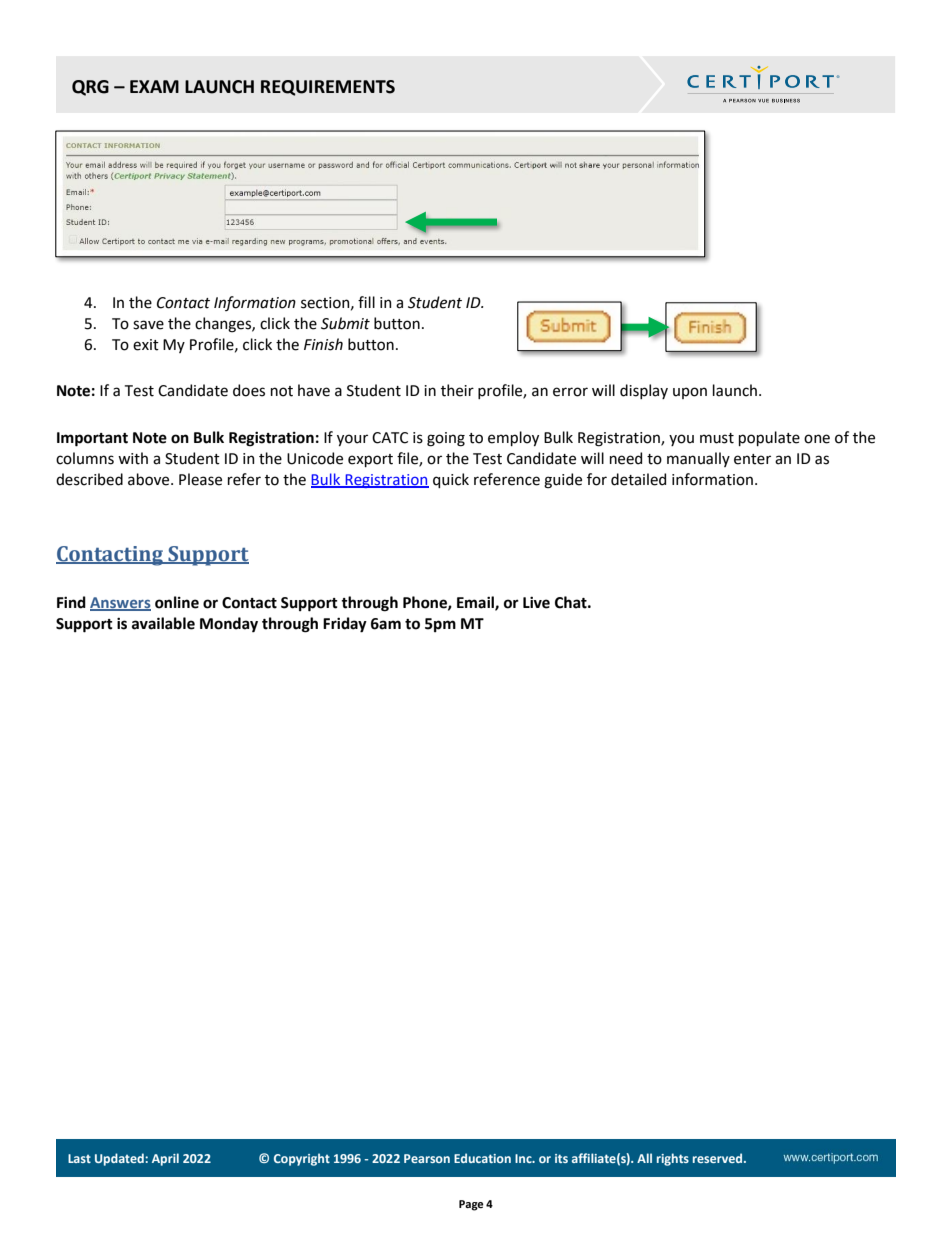 The height and width of the page is (1233, 952). Describe the element at coordinates (536, 603) in the page. I see `Live` at that location.
